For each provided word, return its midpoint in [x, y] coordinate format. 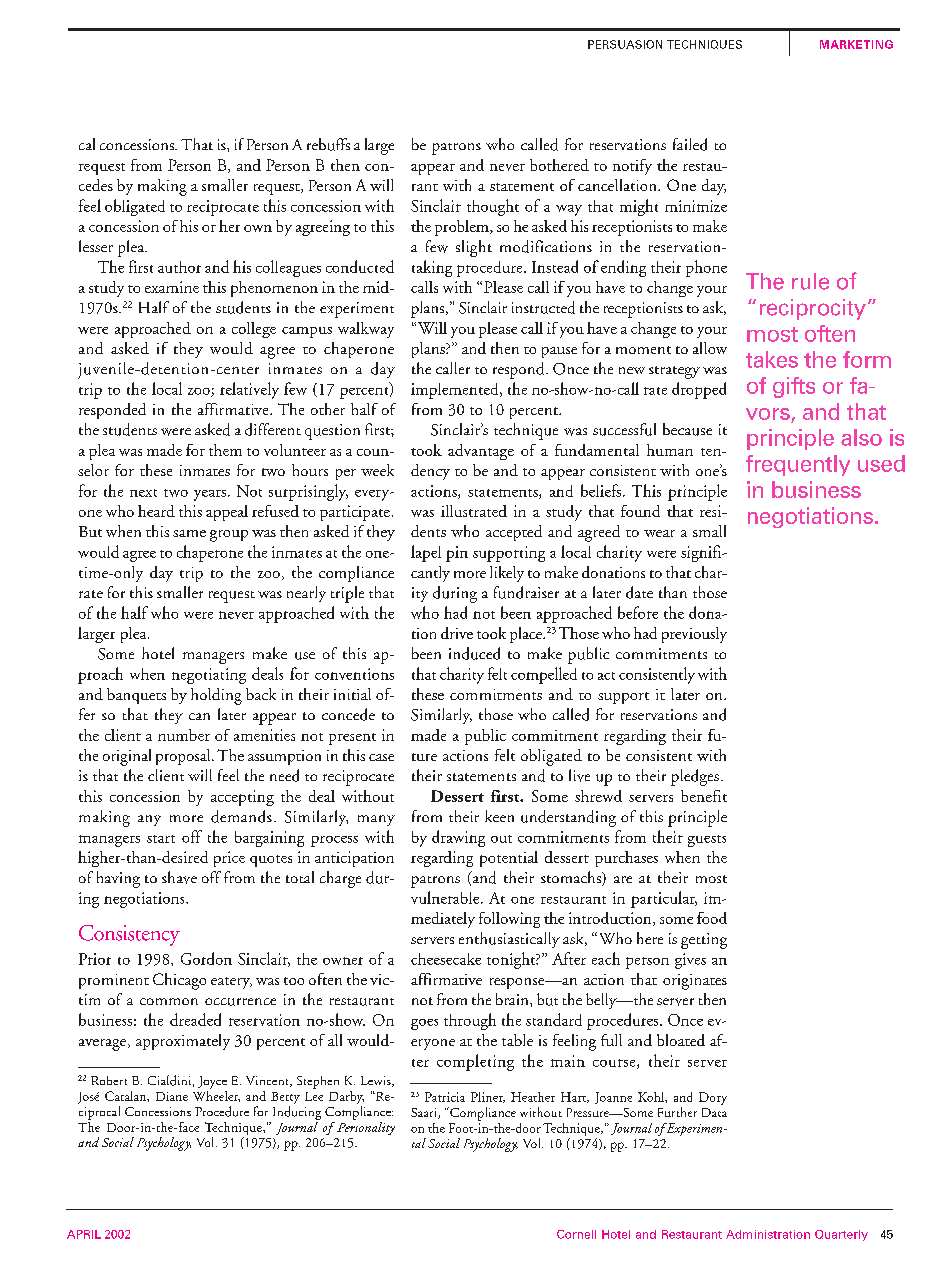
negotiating [209, 676]
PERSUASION [625, 44]
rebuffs [328, 144]
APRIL [84, 1234]
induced [474, 653]
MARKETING [856, 44]
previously [694, 635]
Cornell [576, 1234]
